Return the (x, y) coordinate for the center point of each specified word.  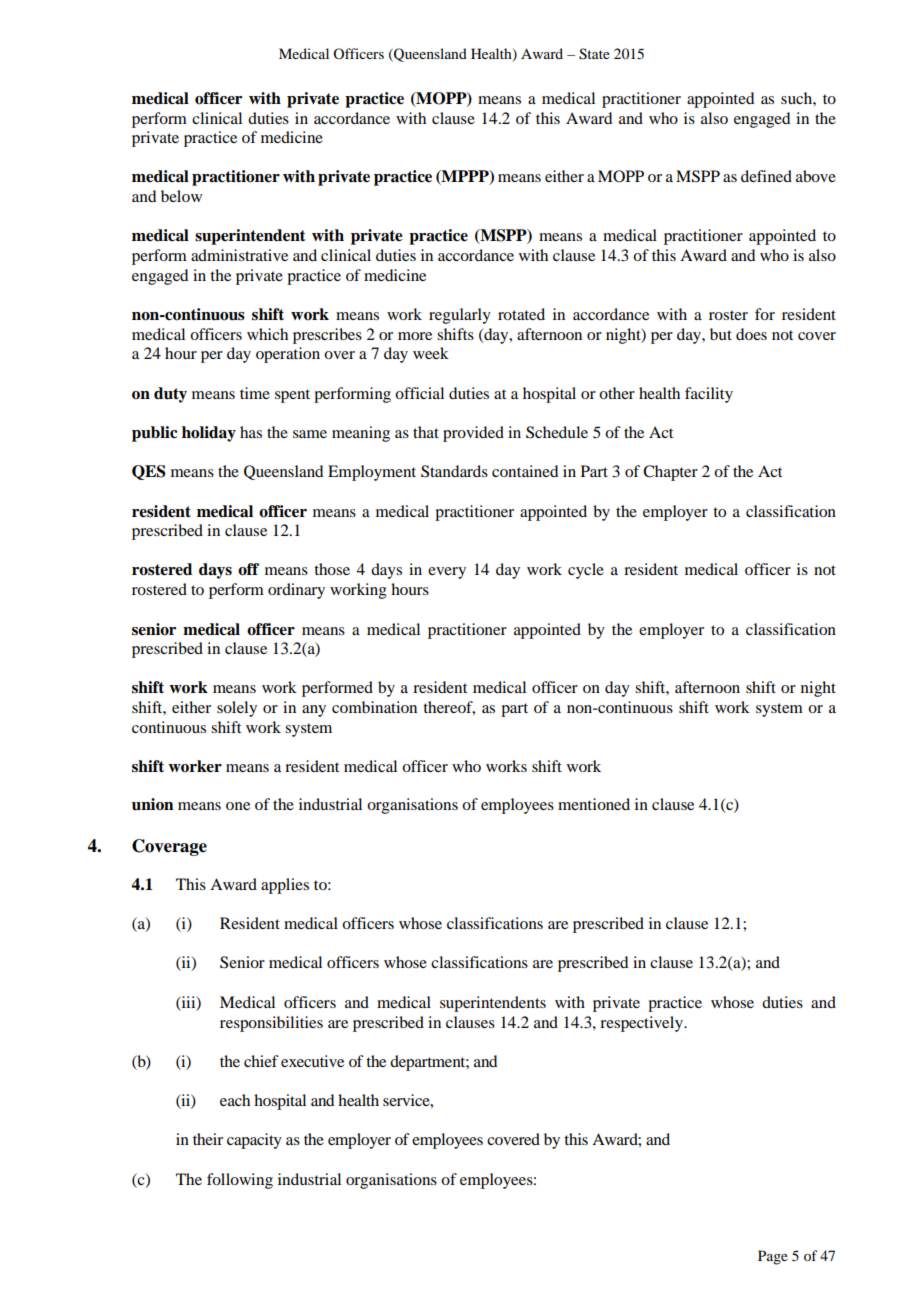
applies (285, 886)
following (240, 1181)
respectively (642, 1024)
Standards (454, 471)
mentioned (594, 804)
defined (766, 176)
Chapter (670, 473)
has (251, 432)
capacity (254, 1141)
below (181, 196)
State (594, 54)
